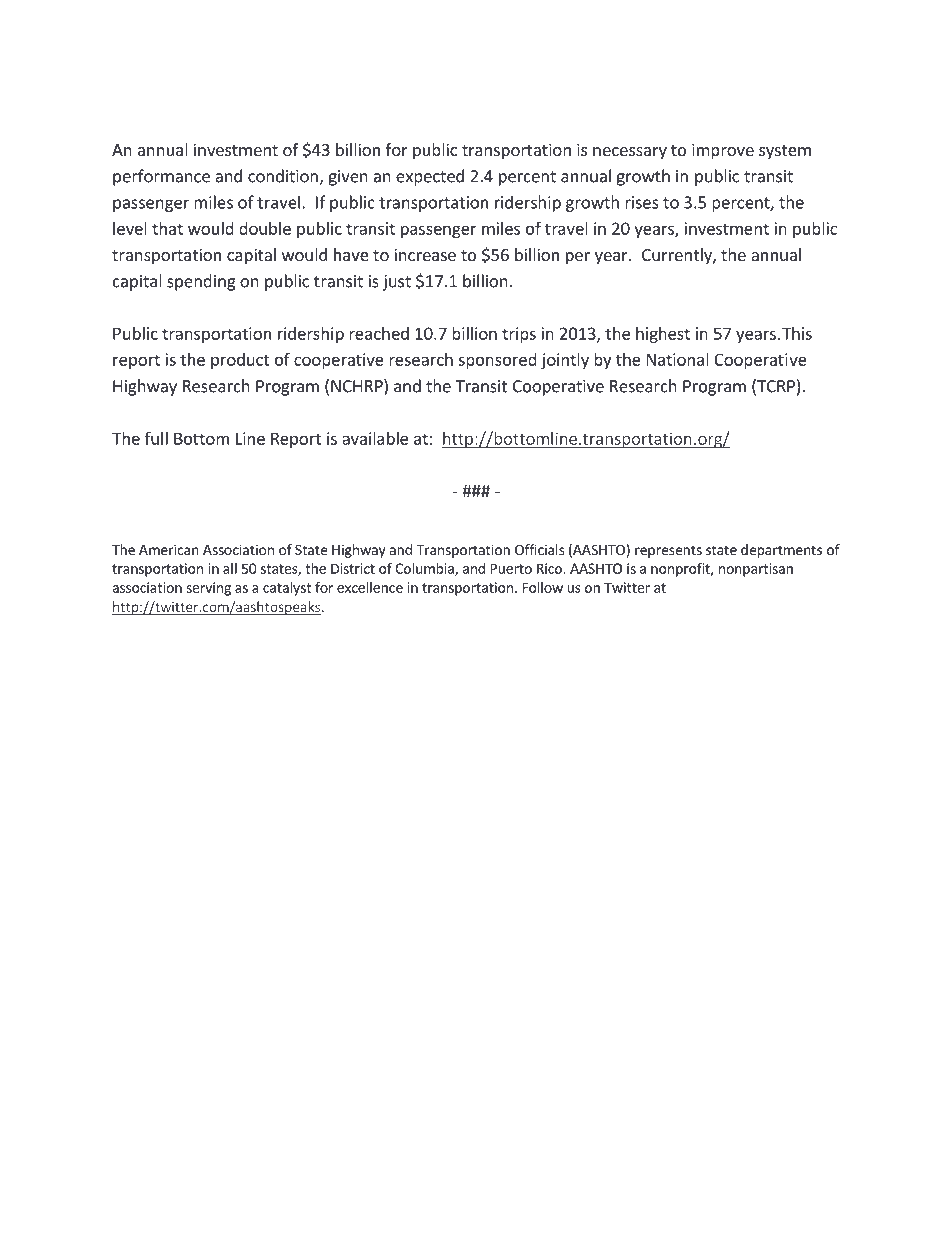  What do you see at coordinates (161, 177) in the screenshot?
I see `performance` at bounding box center [161, 177].
